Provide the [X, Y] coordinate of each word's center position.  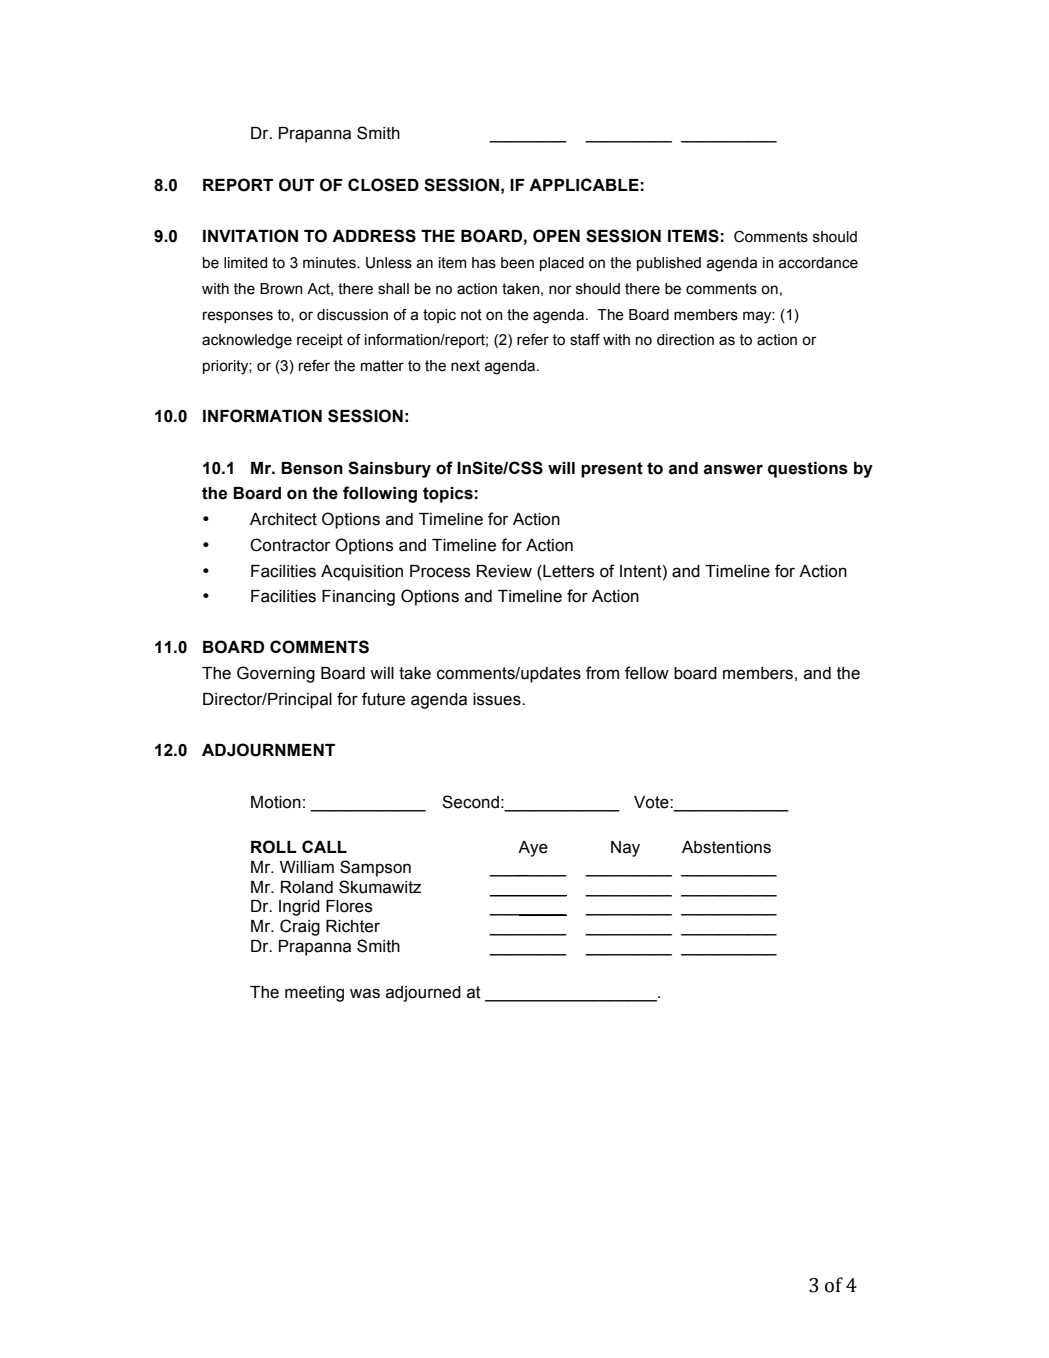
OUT [296, 185]
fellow [647, 673]
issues [498, 699]
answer [733, 469]
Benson [312, 468]
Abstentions [726, 847]
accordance [818, 263]
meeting [314, 994]
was [365, 993]
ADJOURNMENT [268, 750]
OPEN [556, 236]
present [612, 470]
